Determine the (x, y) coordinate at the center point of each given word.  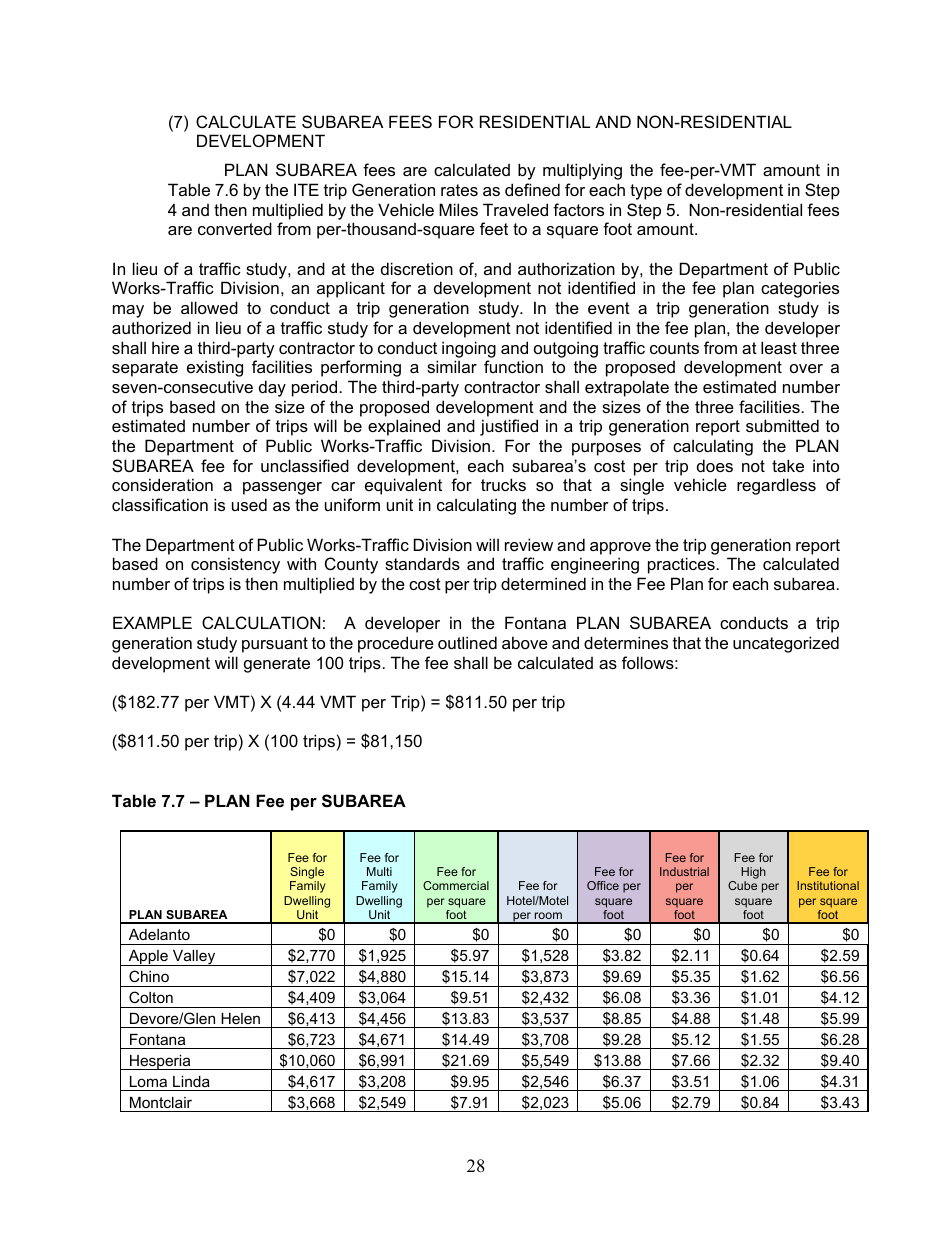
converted (235, 228)
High (753, 874)
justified (509, 427)
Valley (194, 958)
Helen (240, 1018)
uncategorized (786, 644)
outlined (467, 642)
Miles (458, 209)
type (646, 192)
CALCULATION (261, 622)
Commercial (456, 885)
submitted (782, 425)
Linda (191, 1081)
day (272, 388)
